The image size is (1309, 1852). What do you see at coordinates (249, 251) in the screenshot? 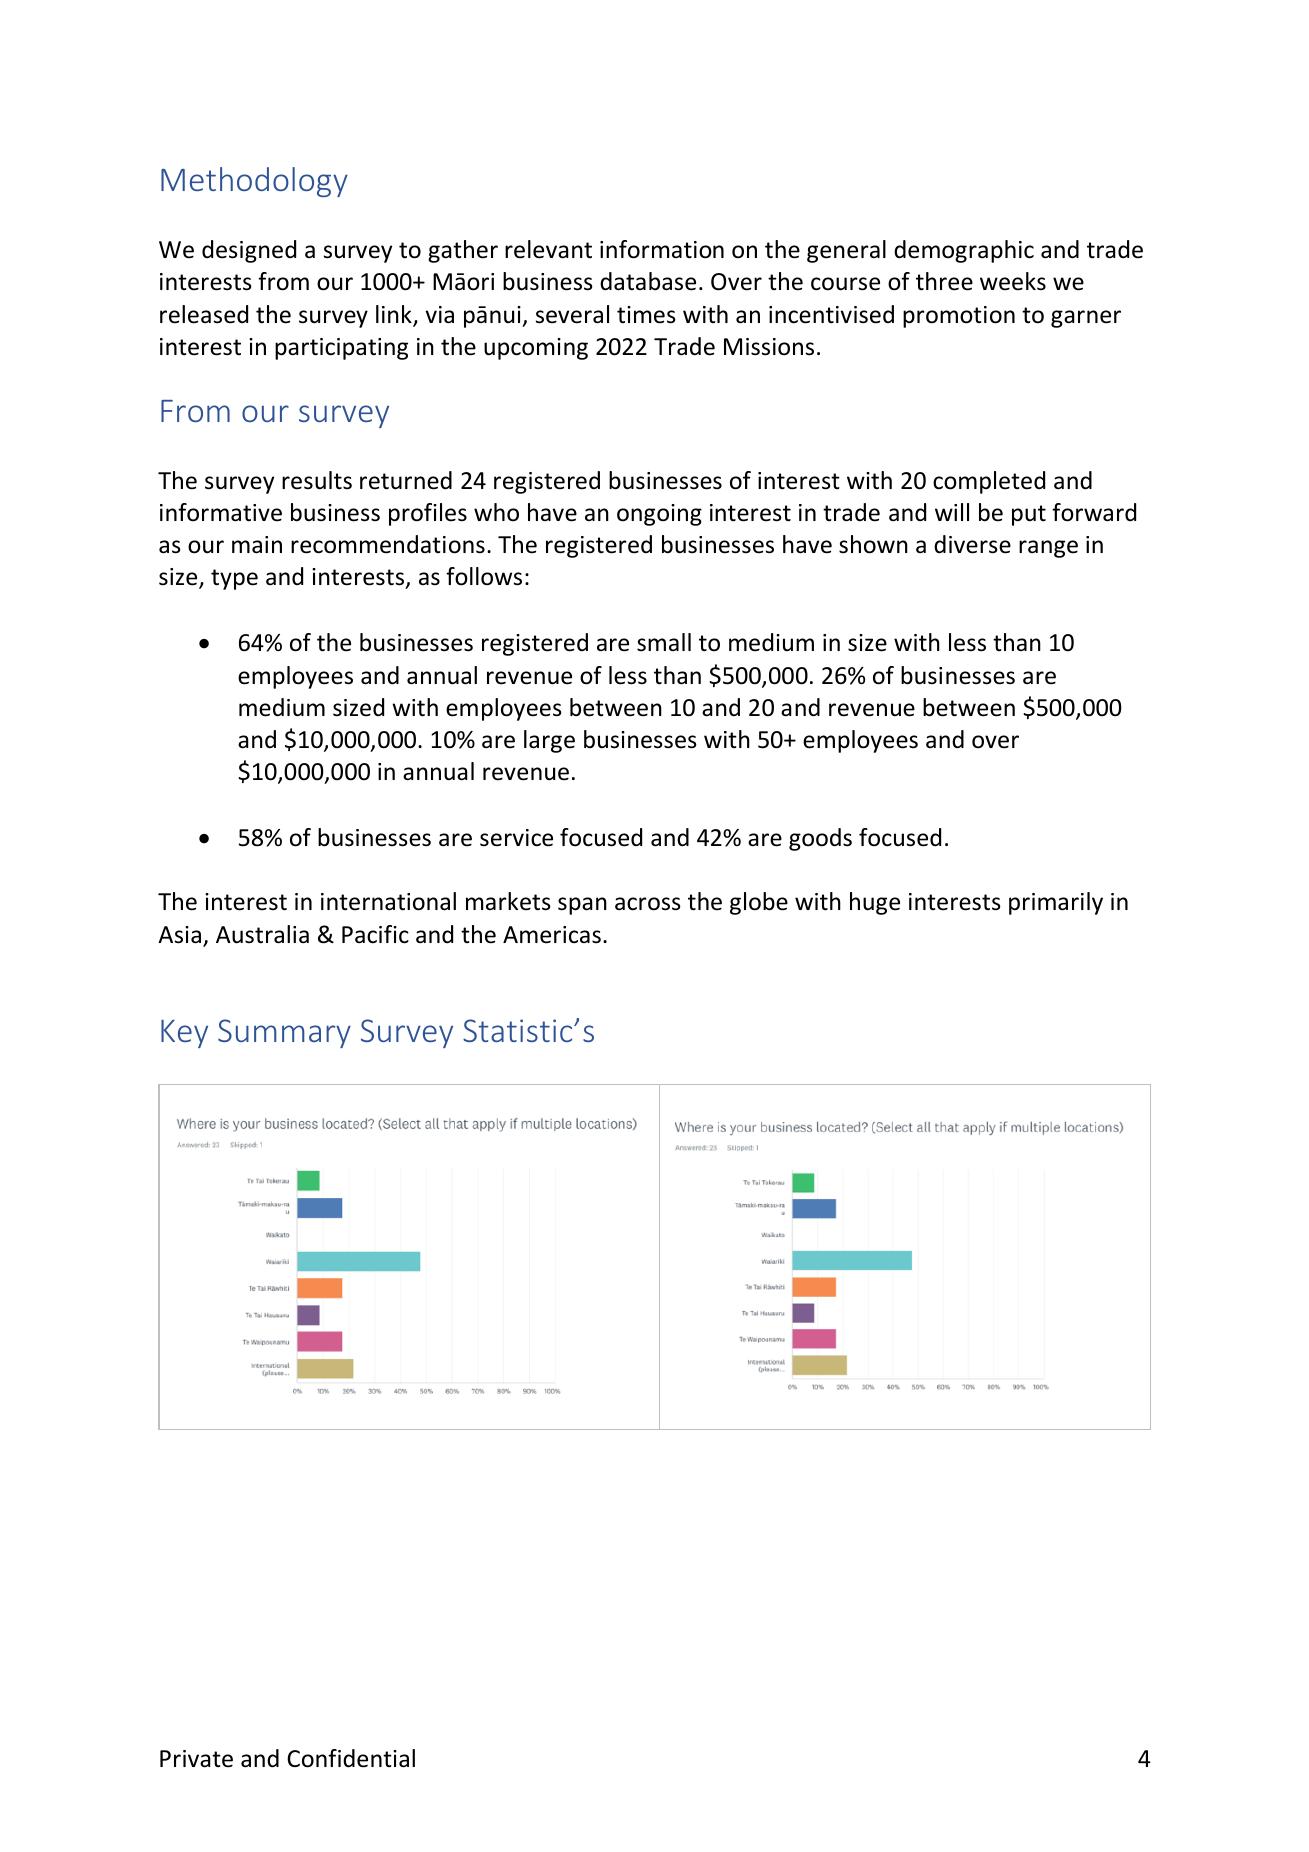
I see `designed` at bounding box center [249, 251].
